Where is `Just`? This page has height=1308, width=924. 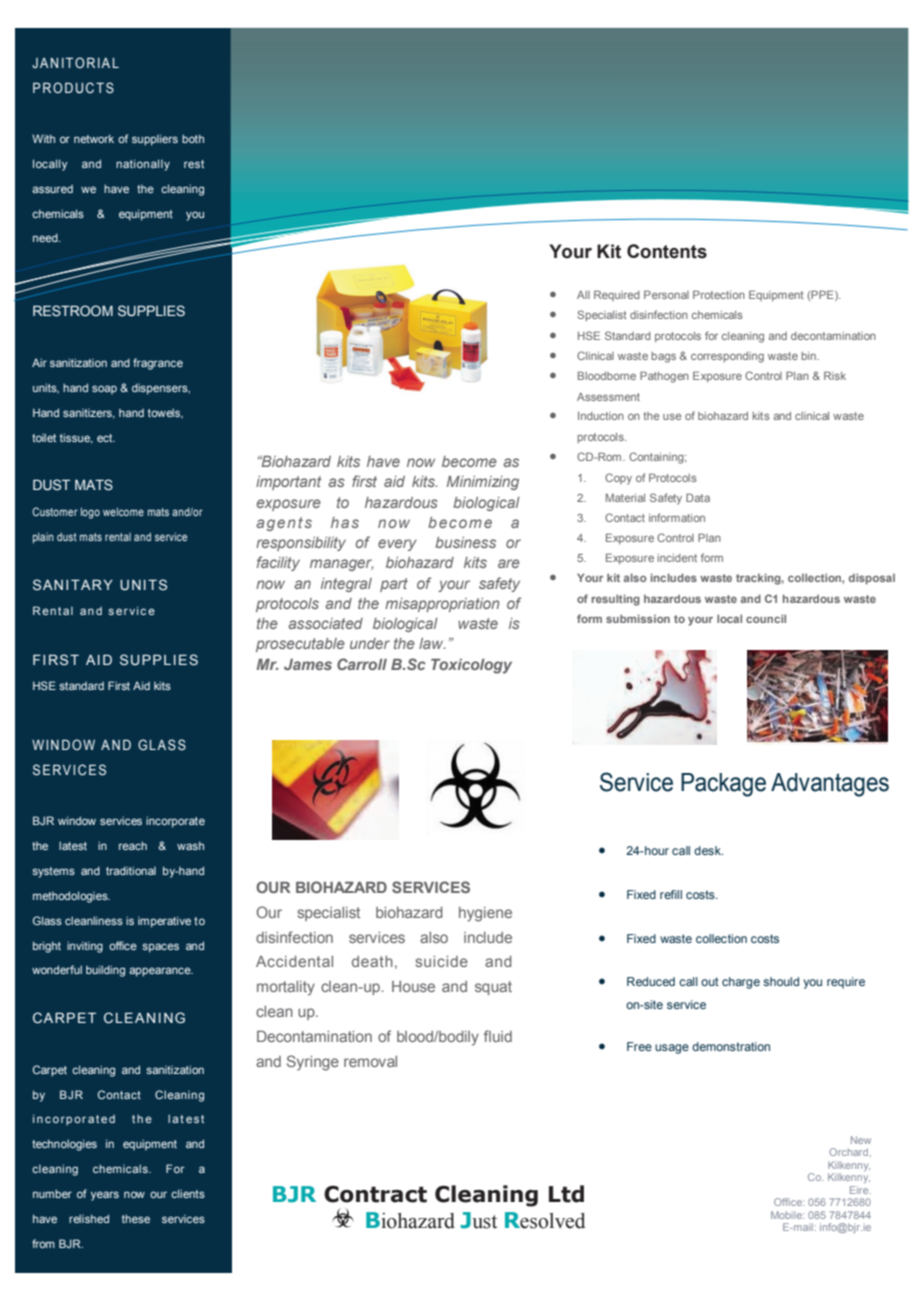
Just is located at coordinates (479, 1220).
